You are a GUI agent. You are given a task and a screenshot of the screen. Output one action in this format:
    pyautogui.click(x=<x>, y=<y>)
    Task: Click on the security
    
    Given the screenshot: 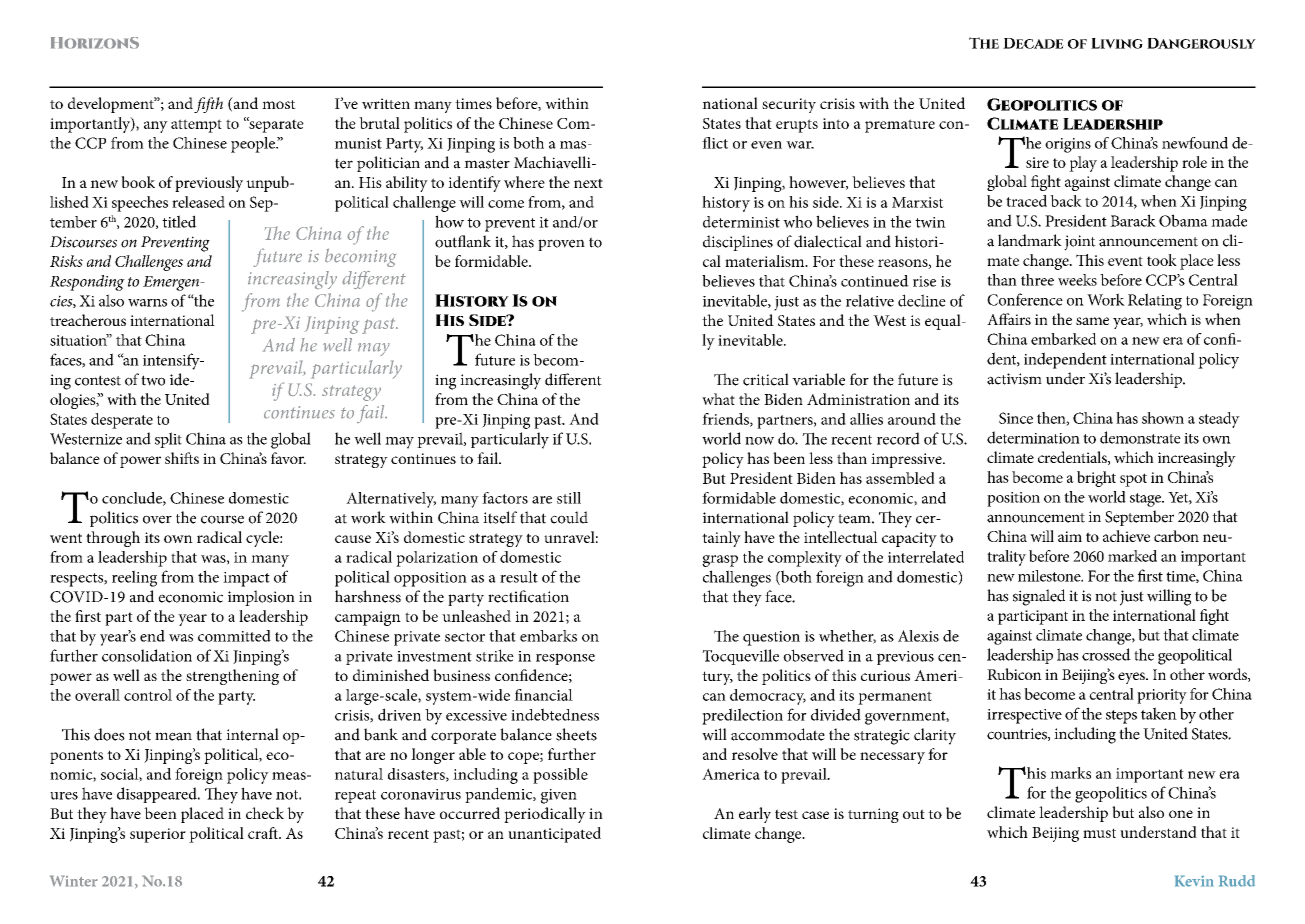 What is the action you would take?
    pyautogui.click(x=789, y=105)
